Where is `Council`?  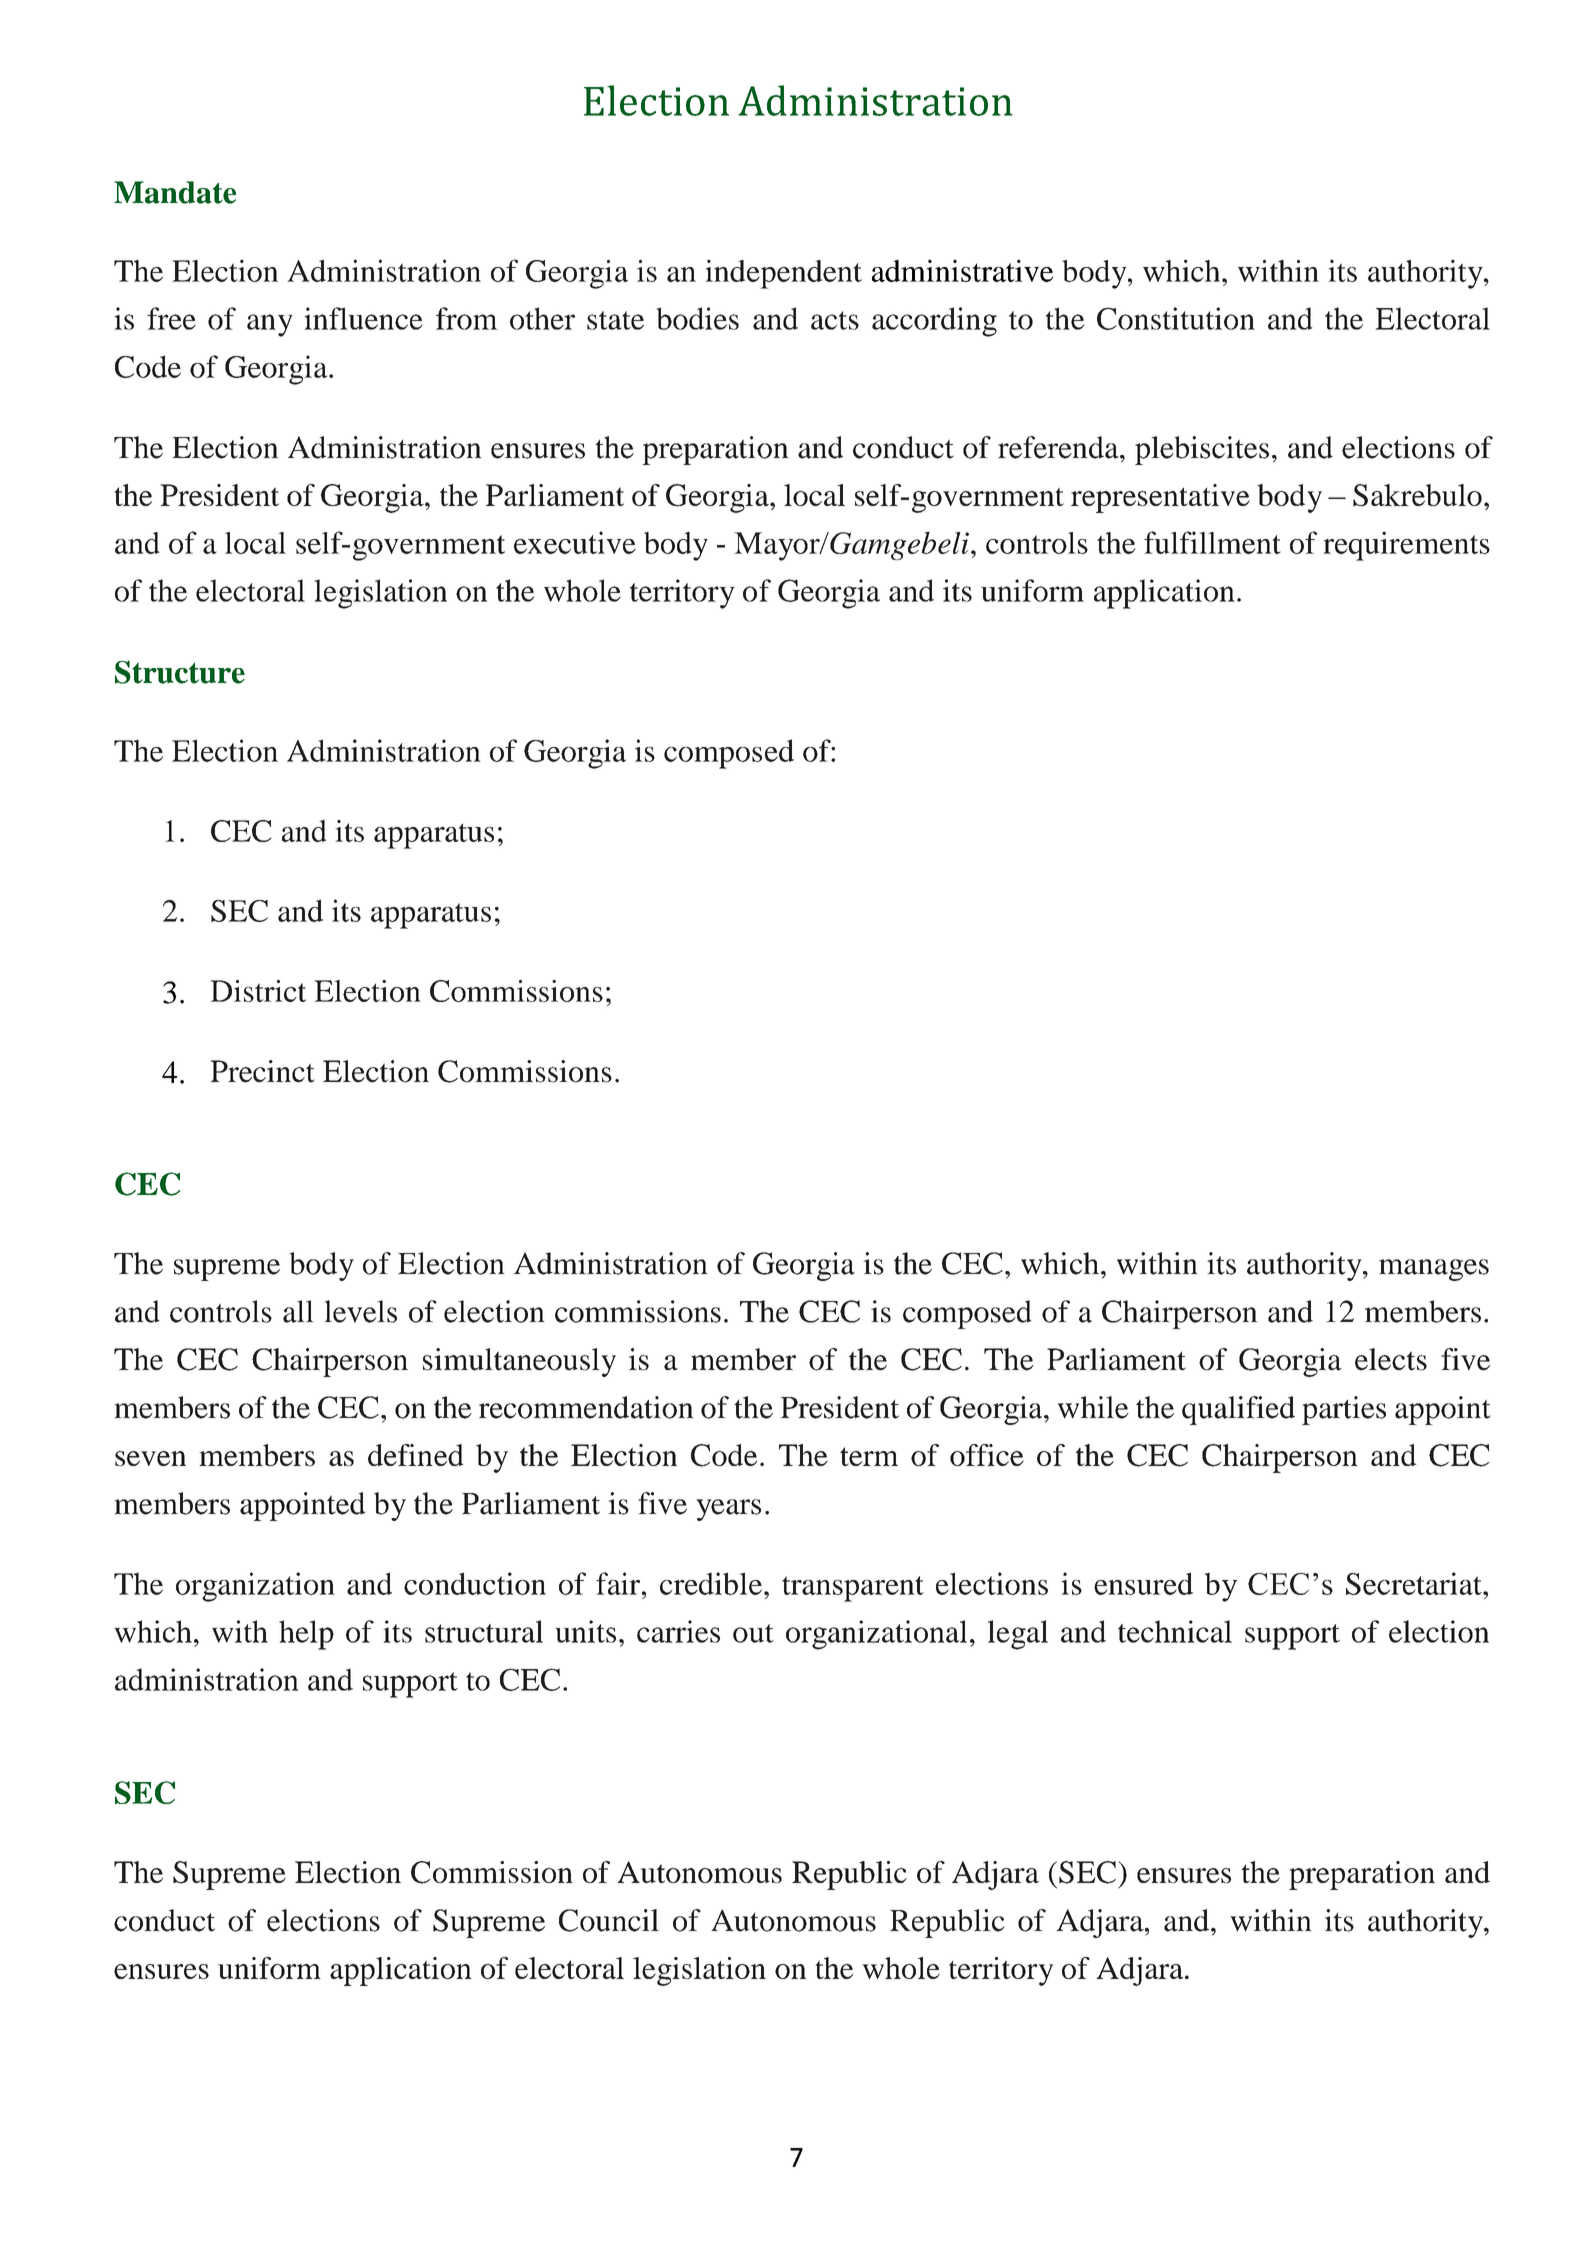
Council is located at coordinates (609, 1920).
